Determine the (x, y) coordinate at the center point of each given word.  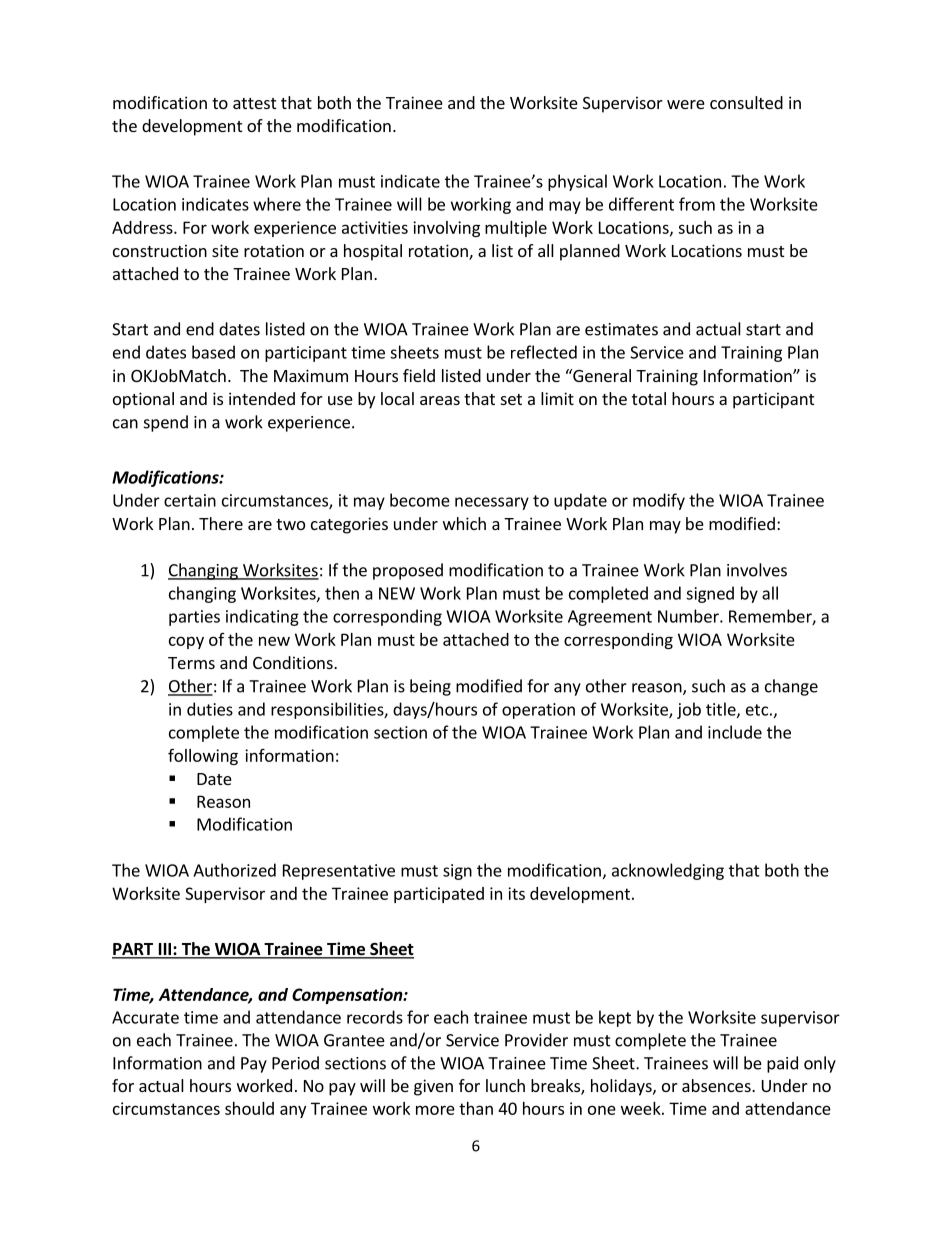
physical (577, 182)
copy (186, 642)
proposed (408, 571)
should (249, 1108)
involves (757, 570)
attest (254, 103)
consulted (746, 102)
